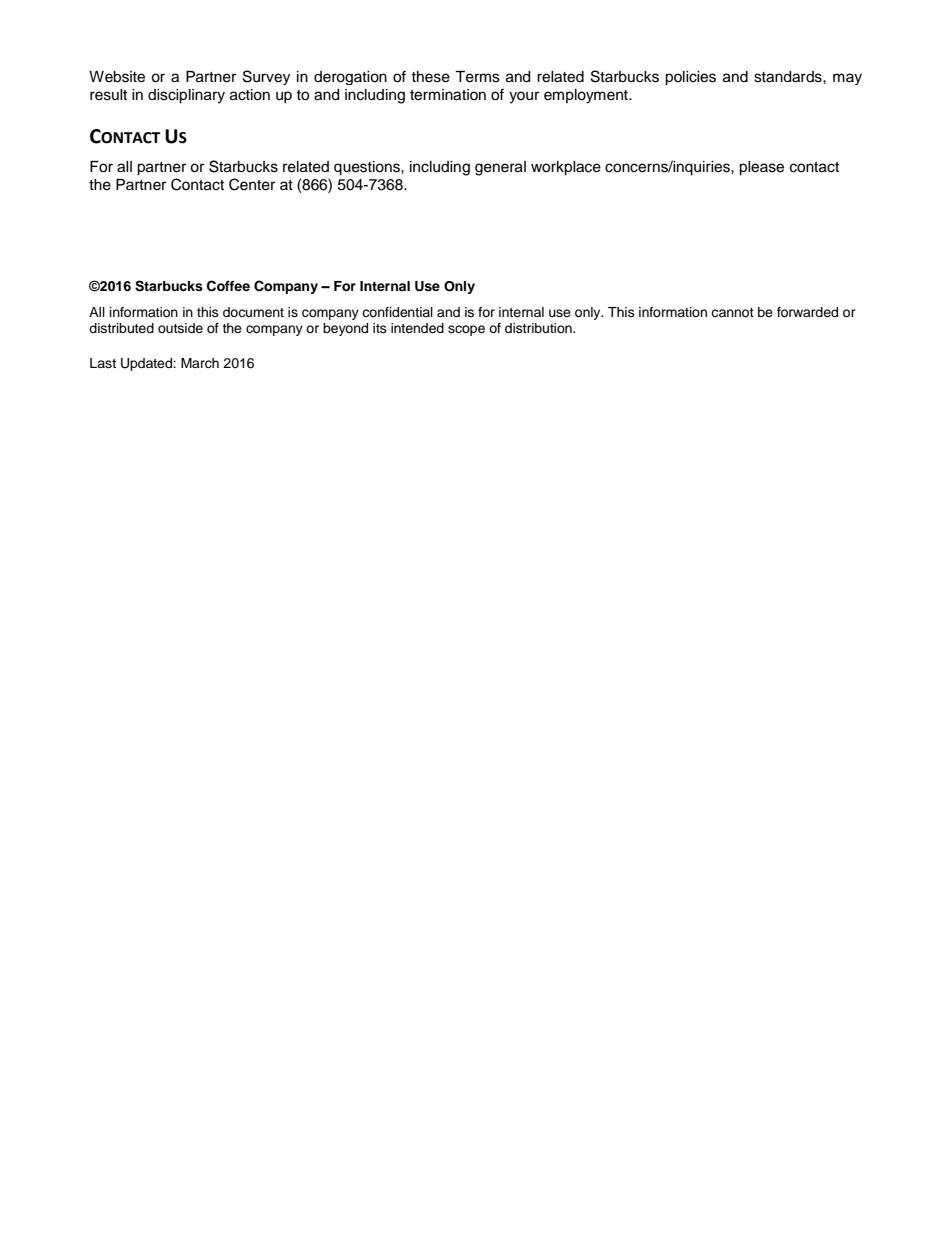 This page has width=952, height=1233. What do you see at coordinates (732, 312) in the page?
I see `cannot` at bounding box center [732, 312].
